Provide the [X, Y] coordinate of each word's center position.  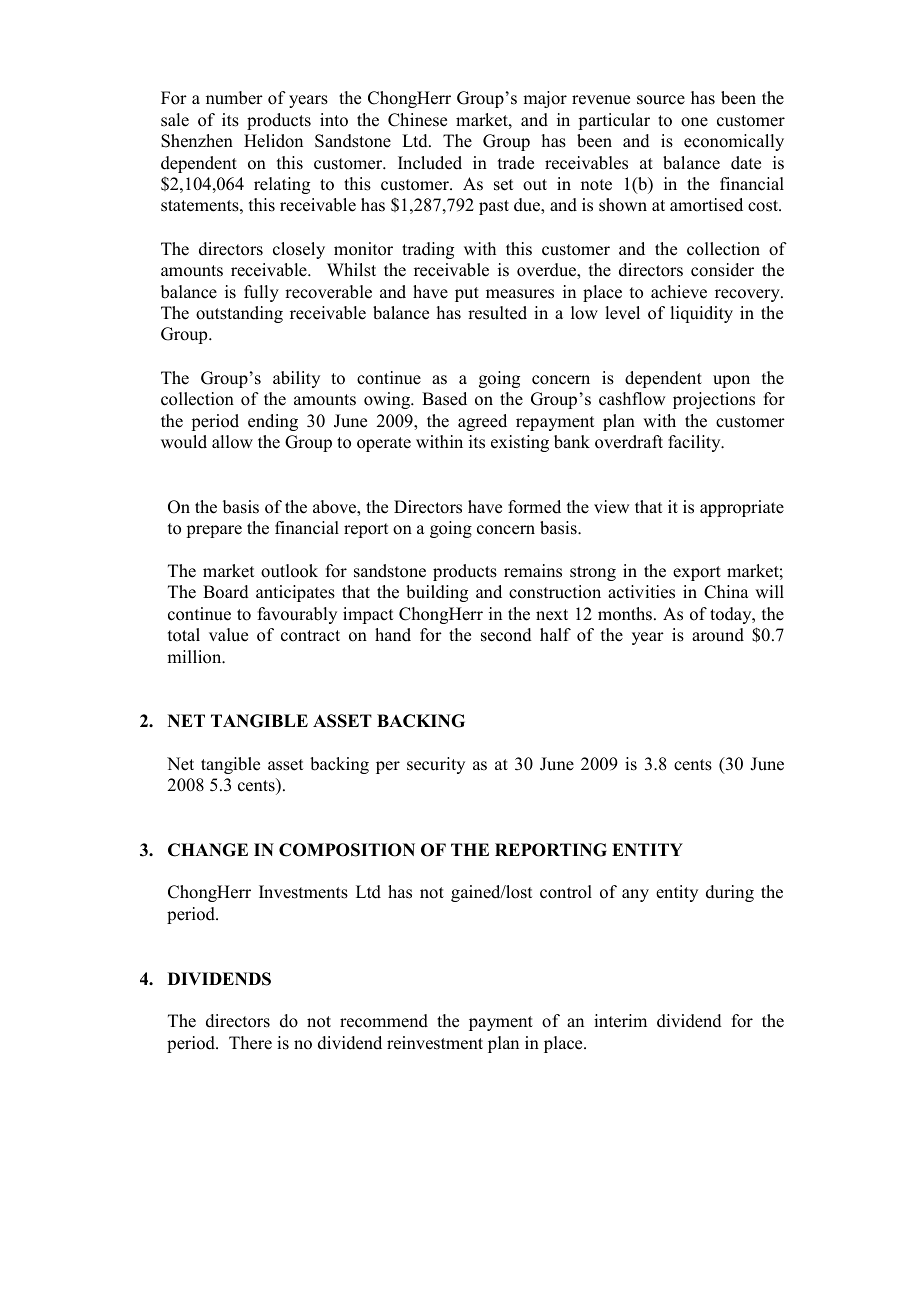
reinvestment [435, 1043]
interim [620, 1021]
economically [734, 142]
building [437, 593]
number [234, 98]
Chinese [417, 120]
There [250, 1043]
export [697, 573]
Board [226, 592]
